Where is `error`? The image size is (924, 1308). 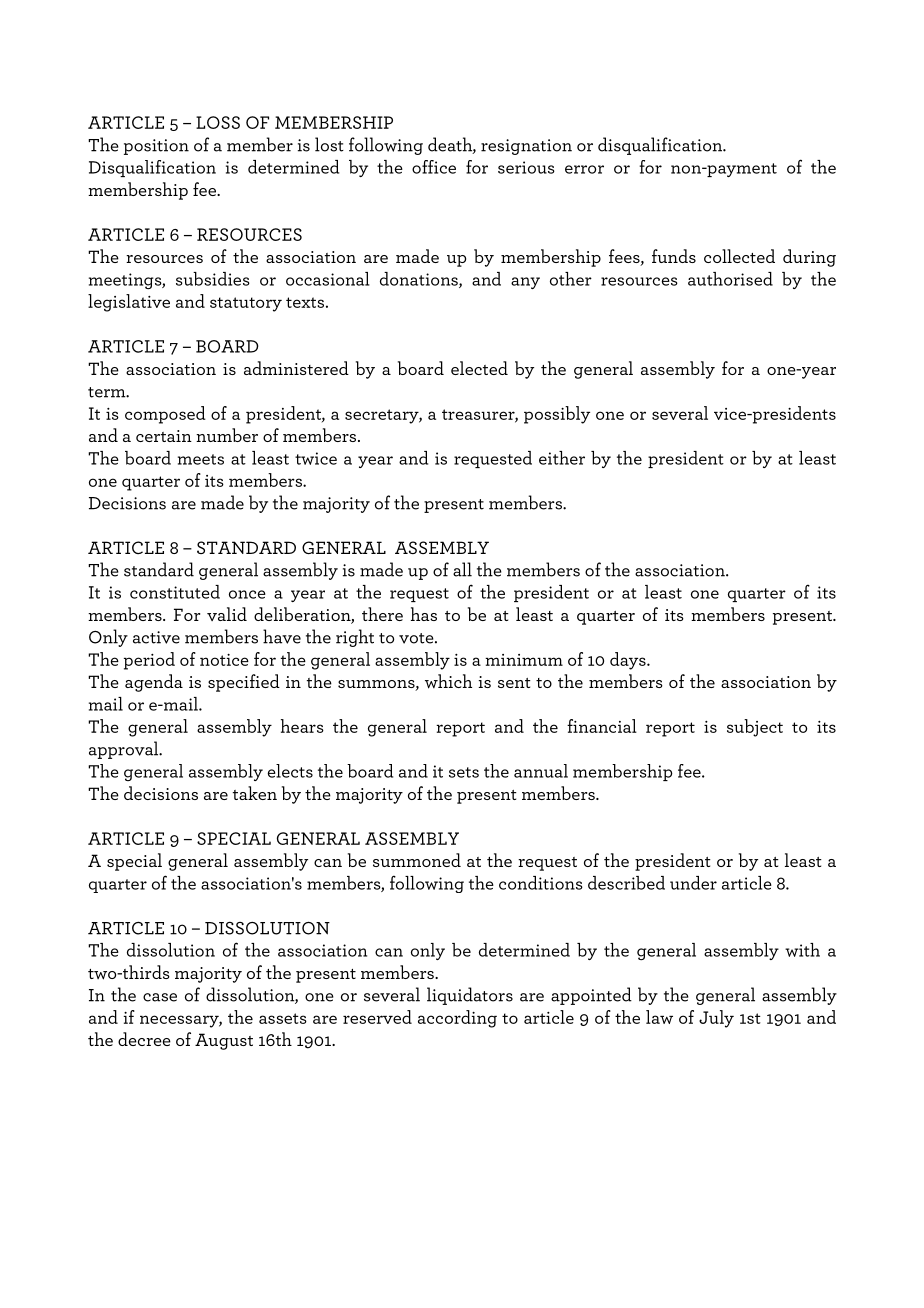 error is located at coordinates (584, 169).
